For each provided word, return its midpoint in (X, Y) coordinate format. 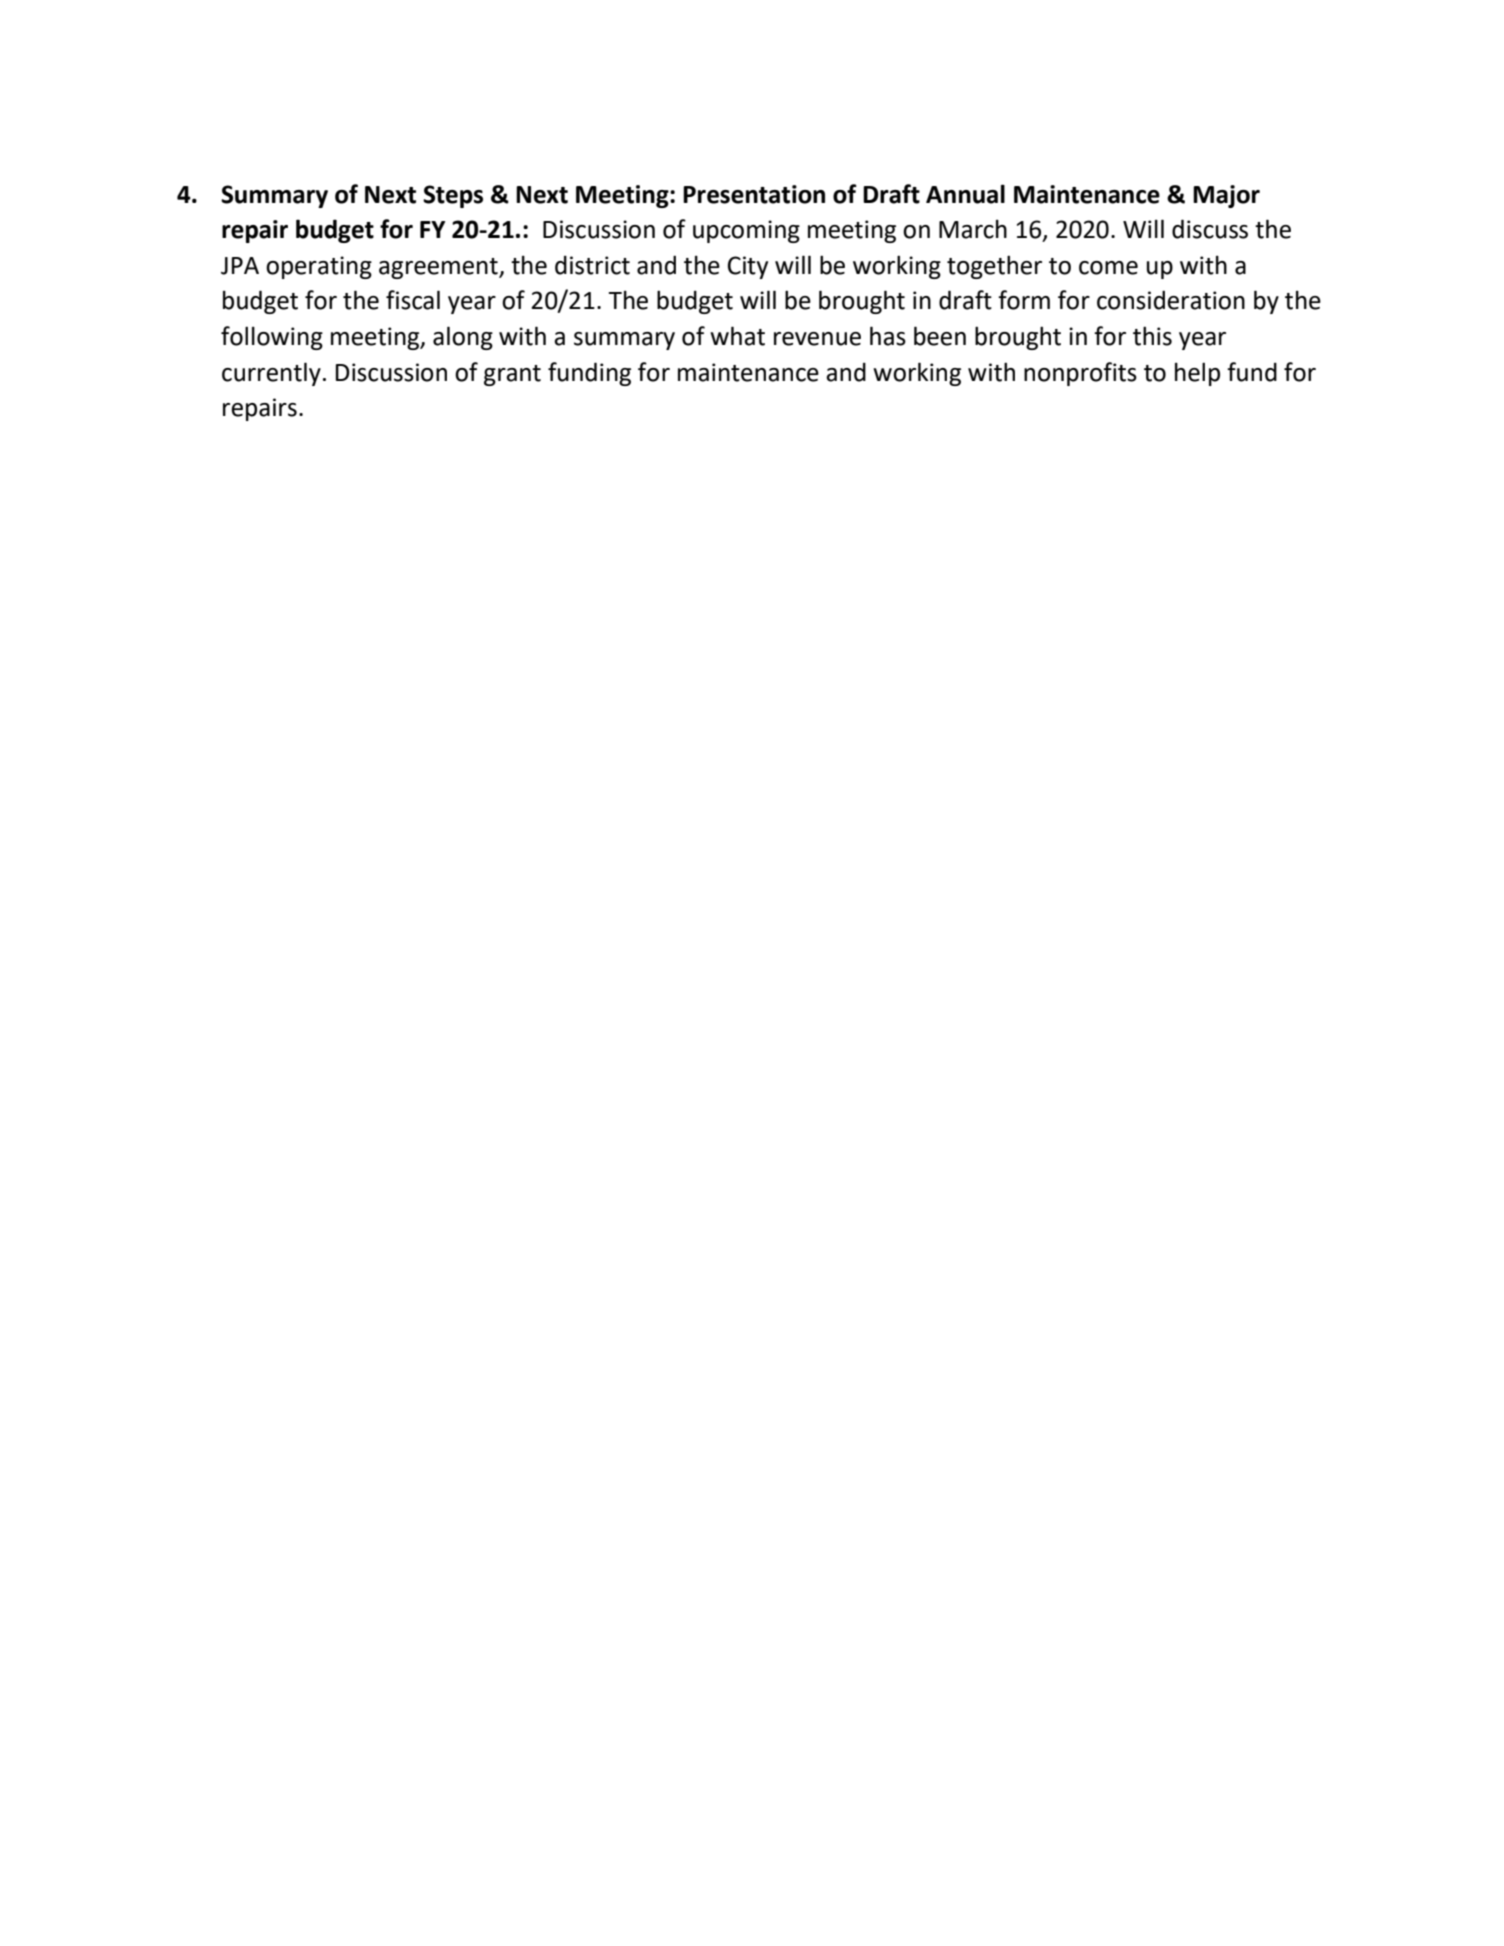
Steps (453, 196)
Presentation (754, 194)
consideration (1171, 300)
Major (1226, 196)
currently (271, 374)
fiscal (413, 300)
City (748, 267)
